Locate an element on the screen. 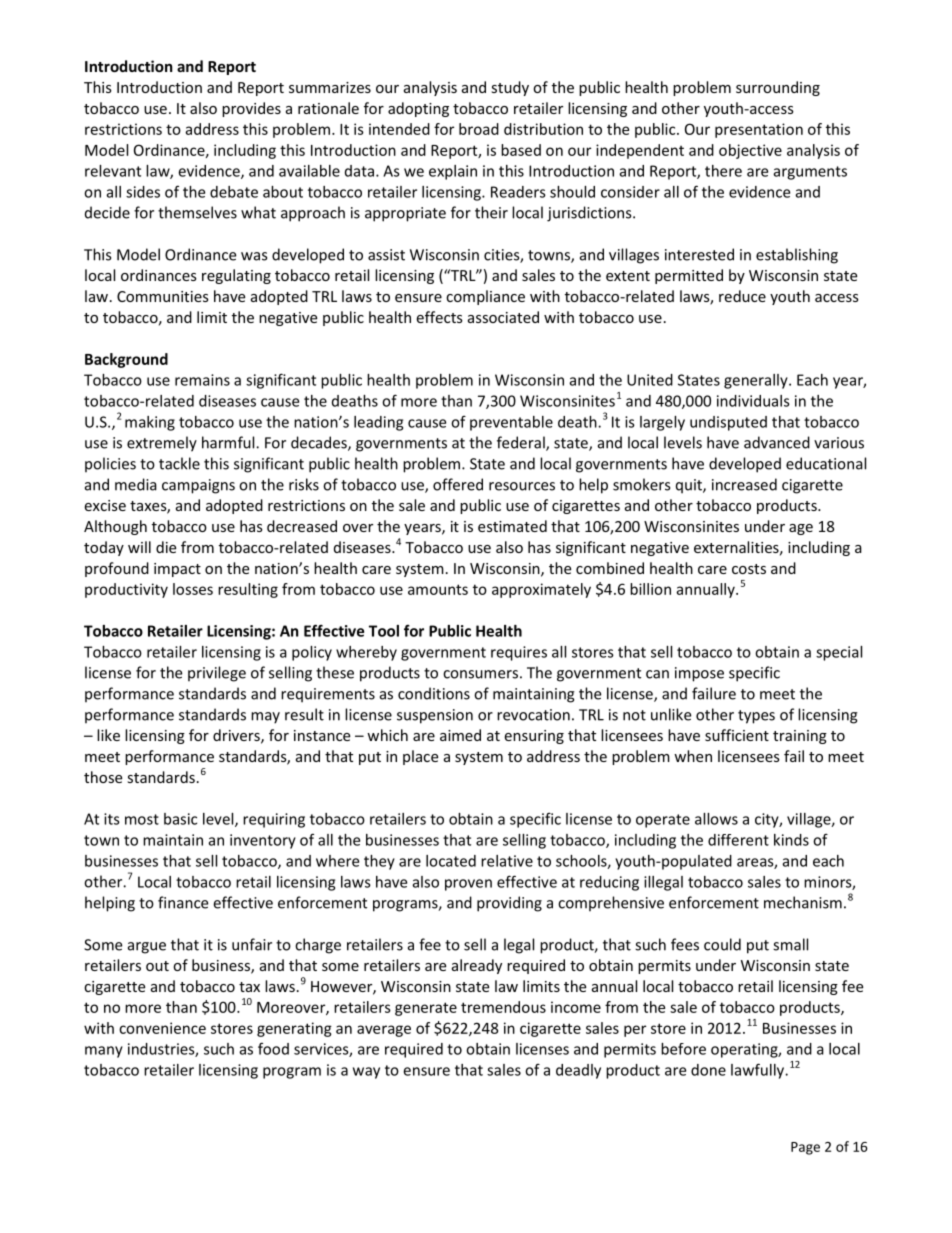  offered is located at coordinates (458, 484).
